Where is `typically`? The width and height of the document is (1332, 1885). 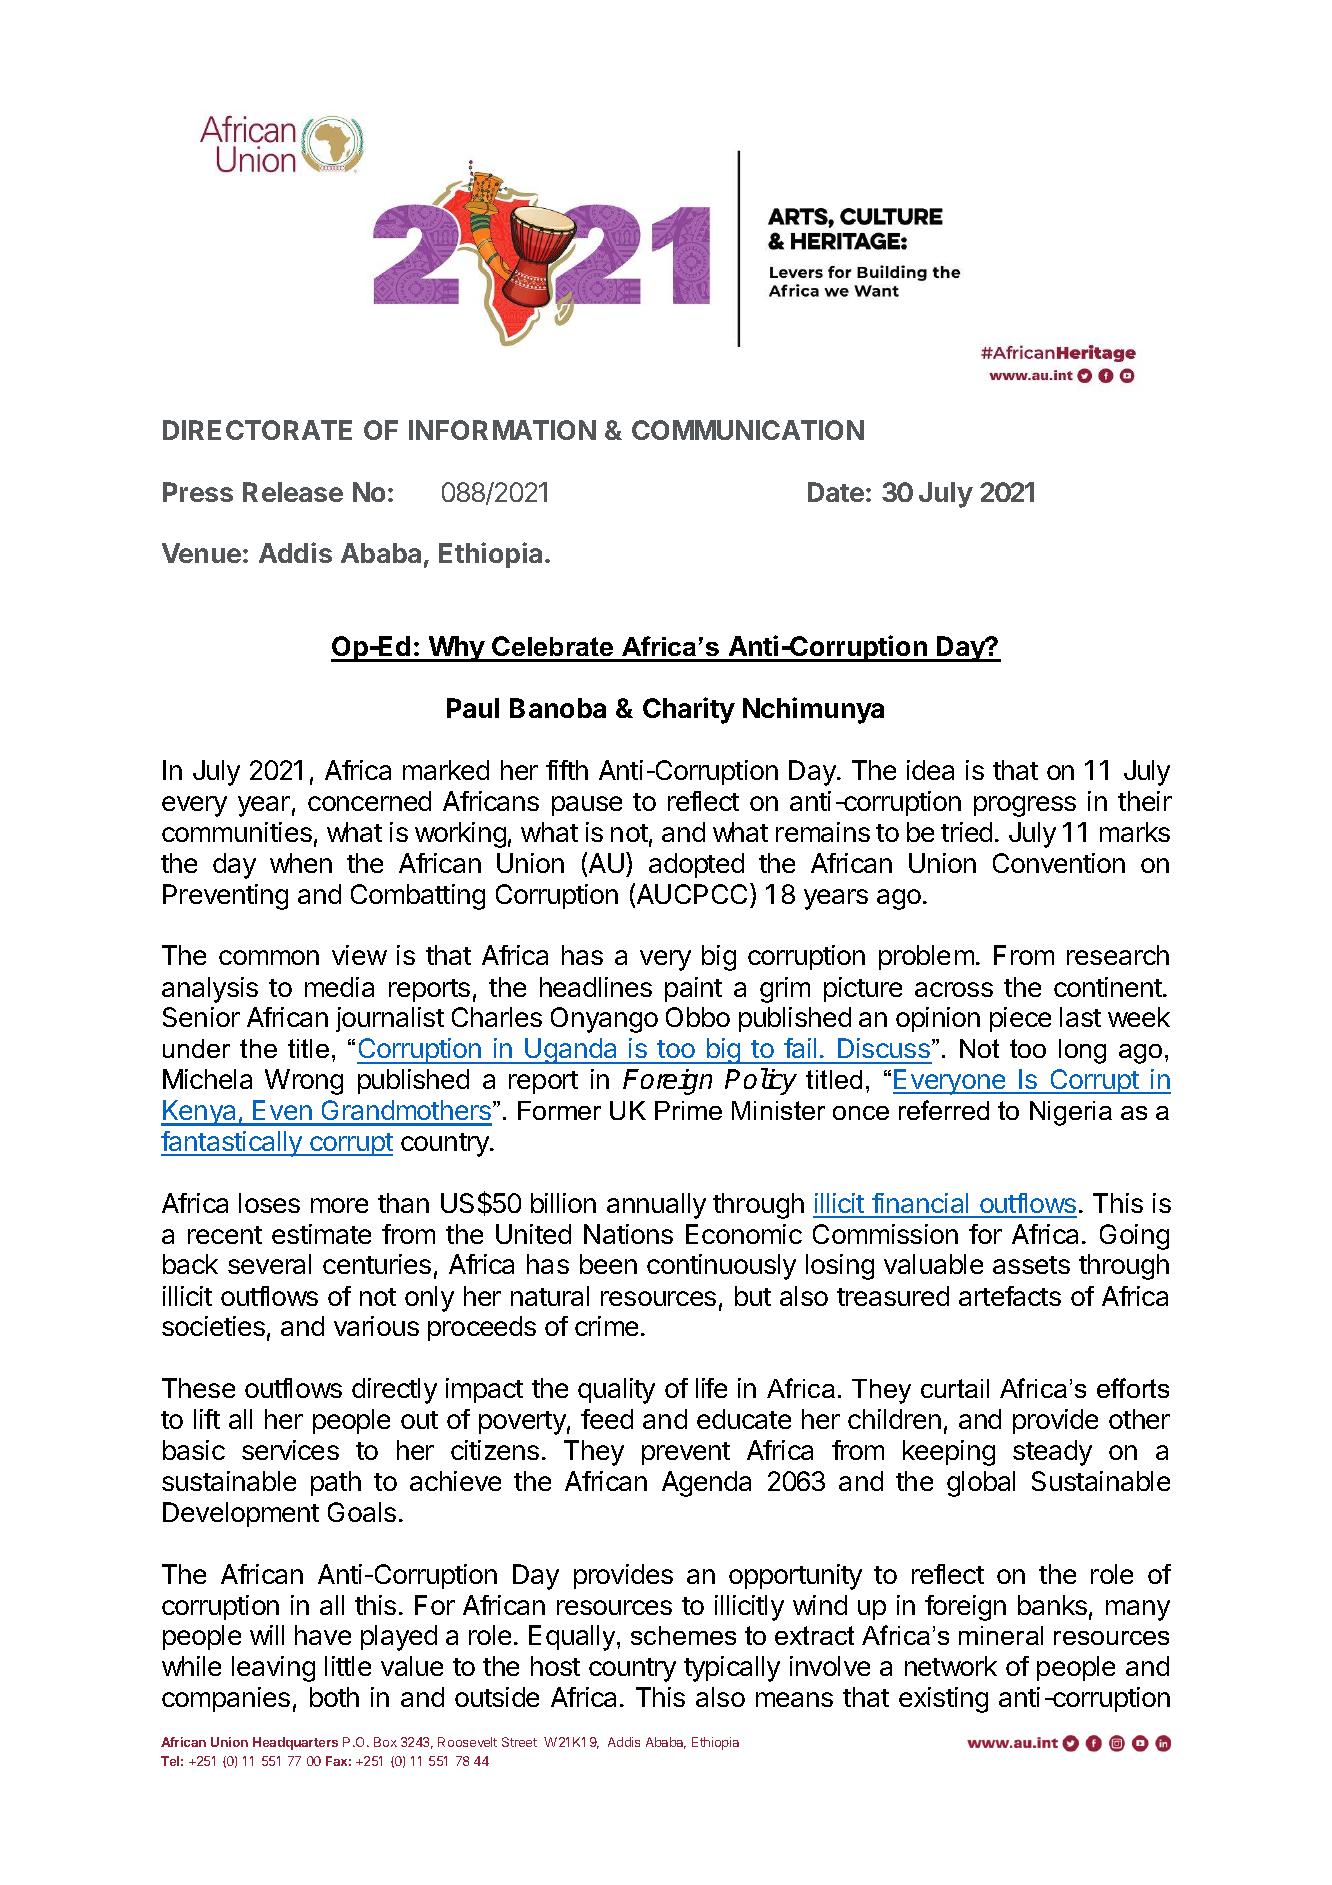
typically is located at coordinates (732, 1669).
